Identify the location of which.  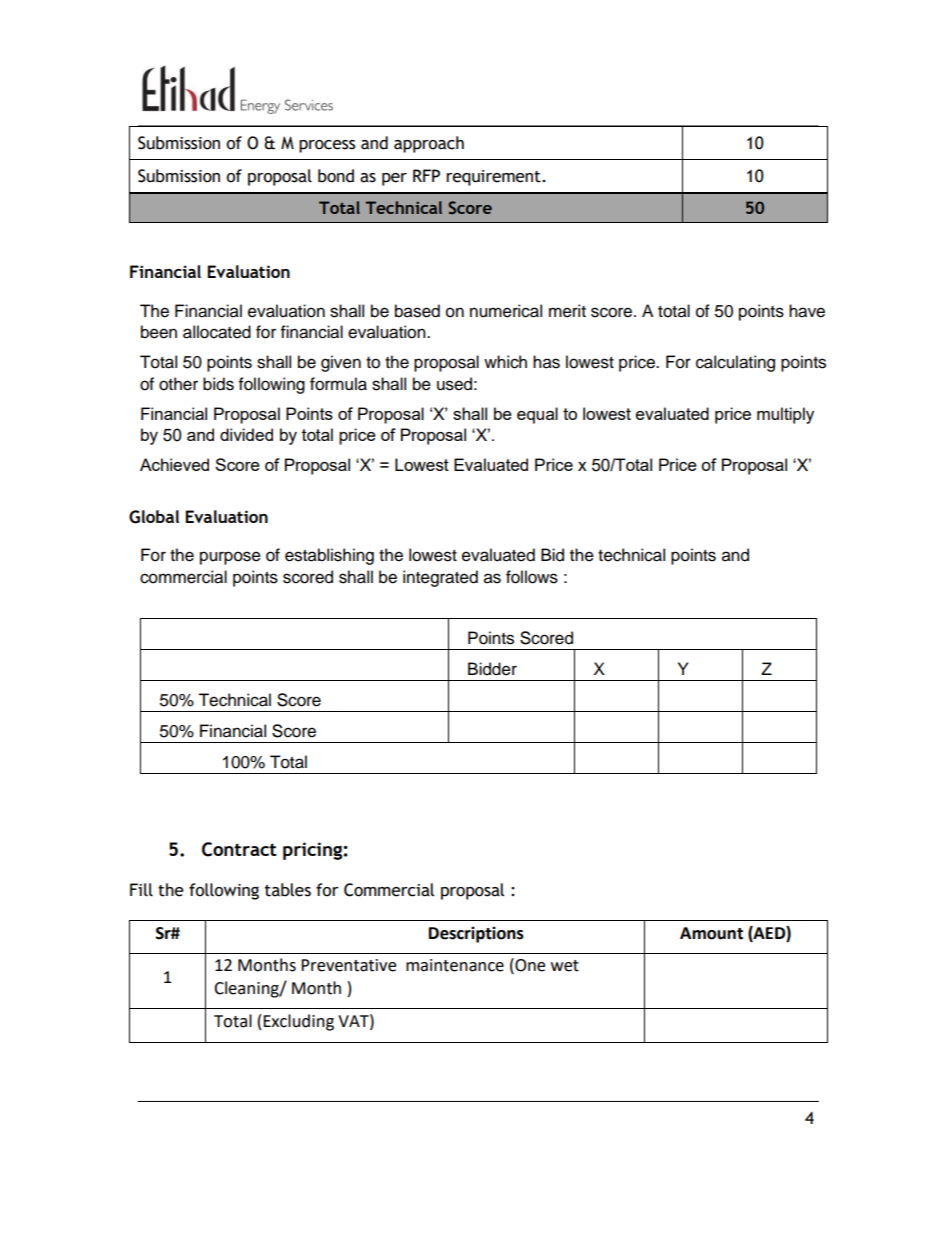
(505, 362).
